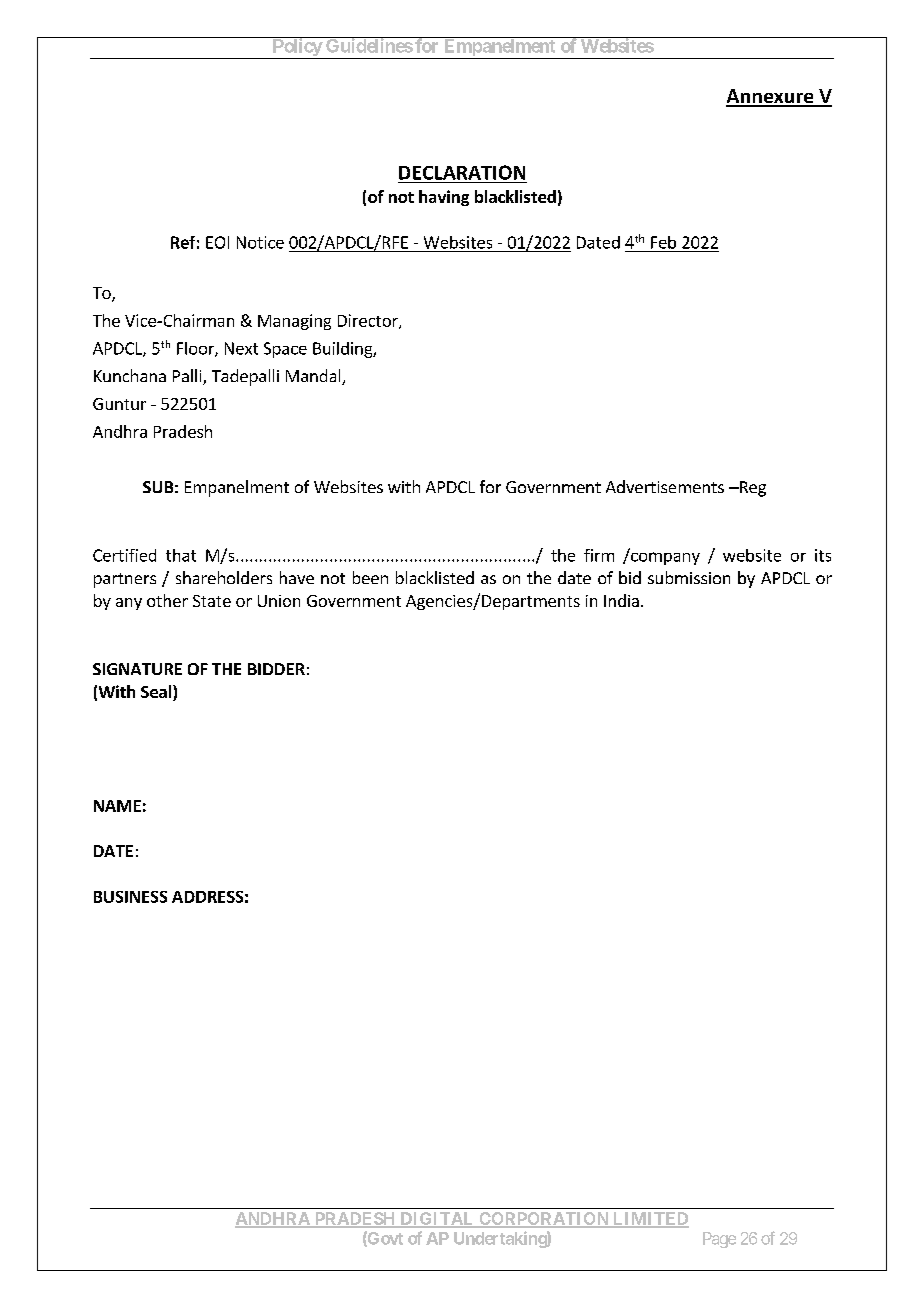  I want to click on DECLARATION, so click(462, 172).
